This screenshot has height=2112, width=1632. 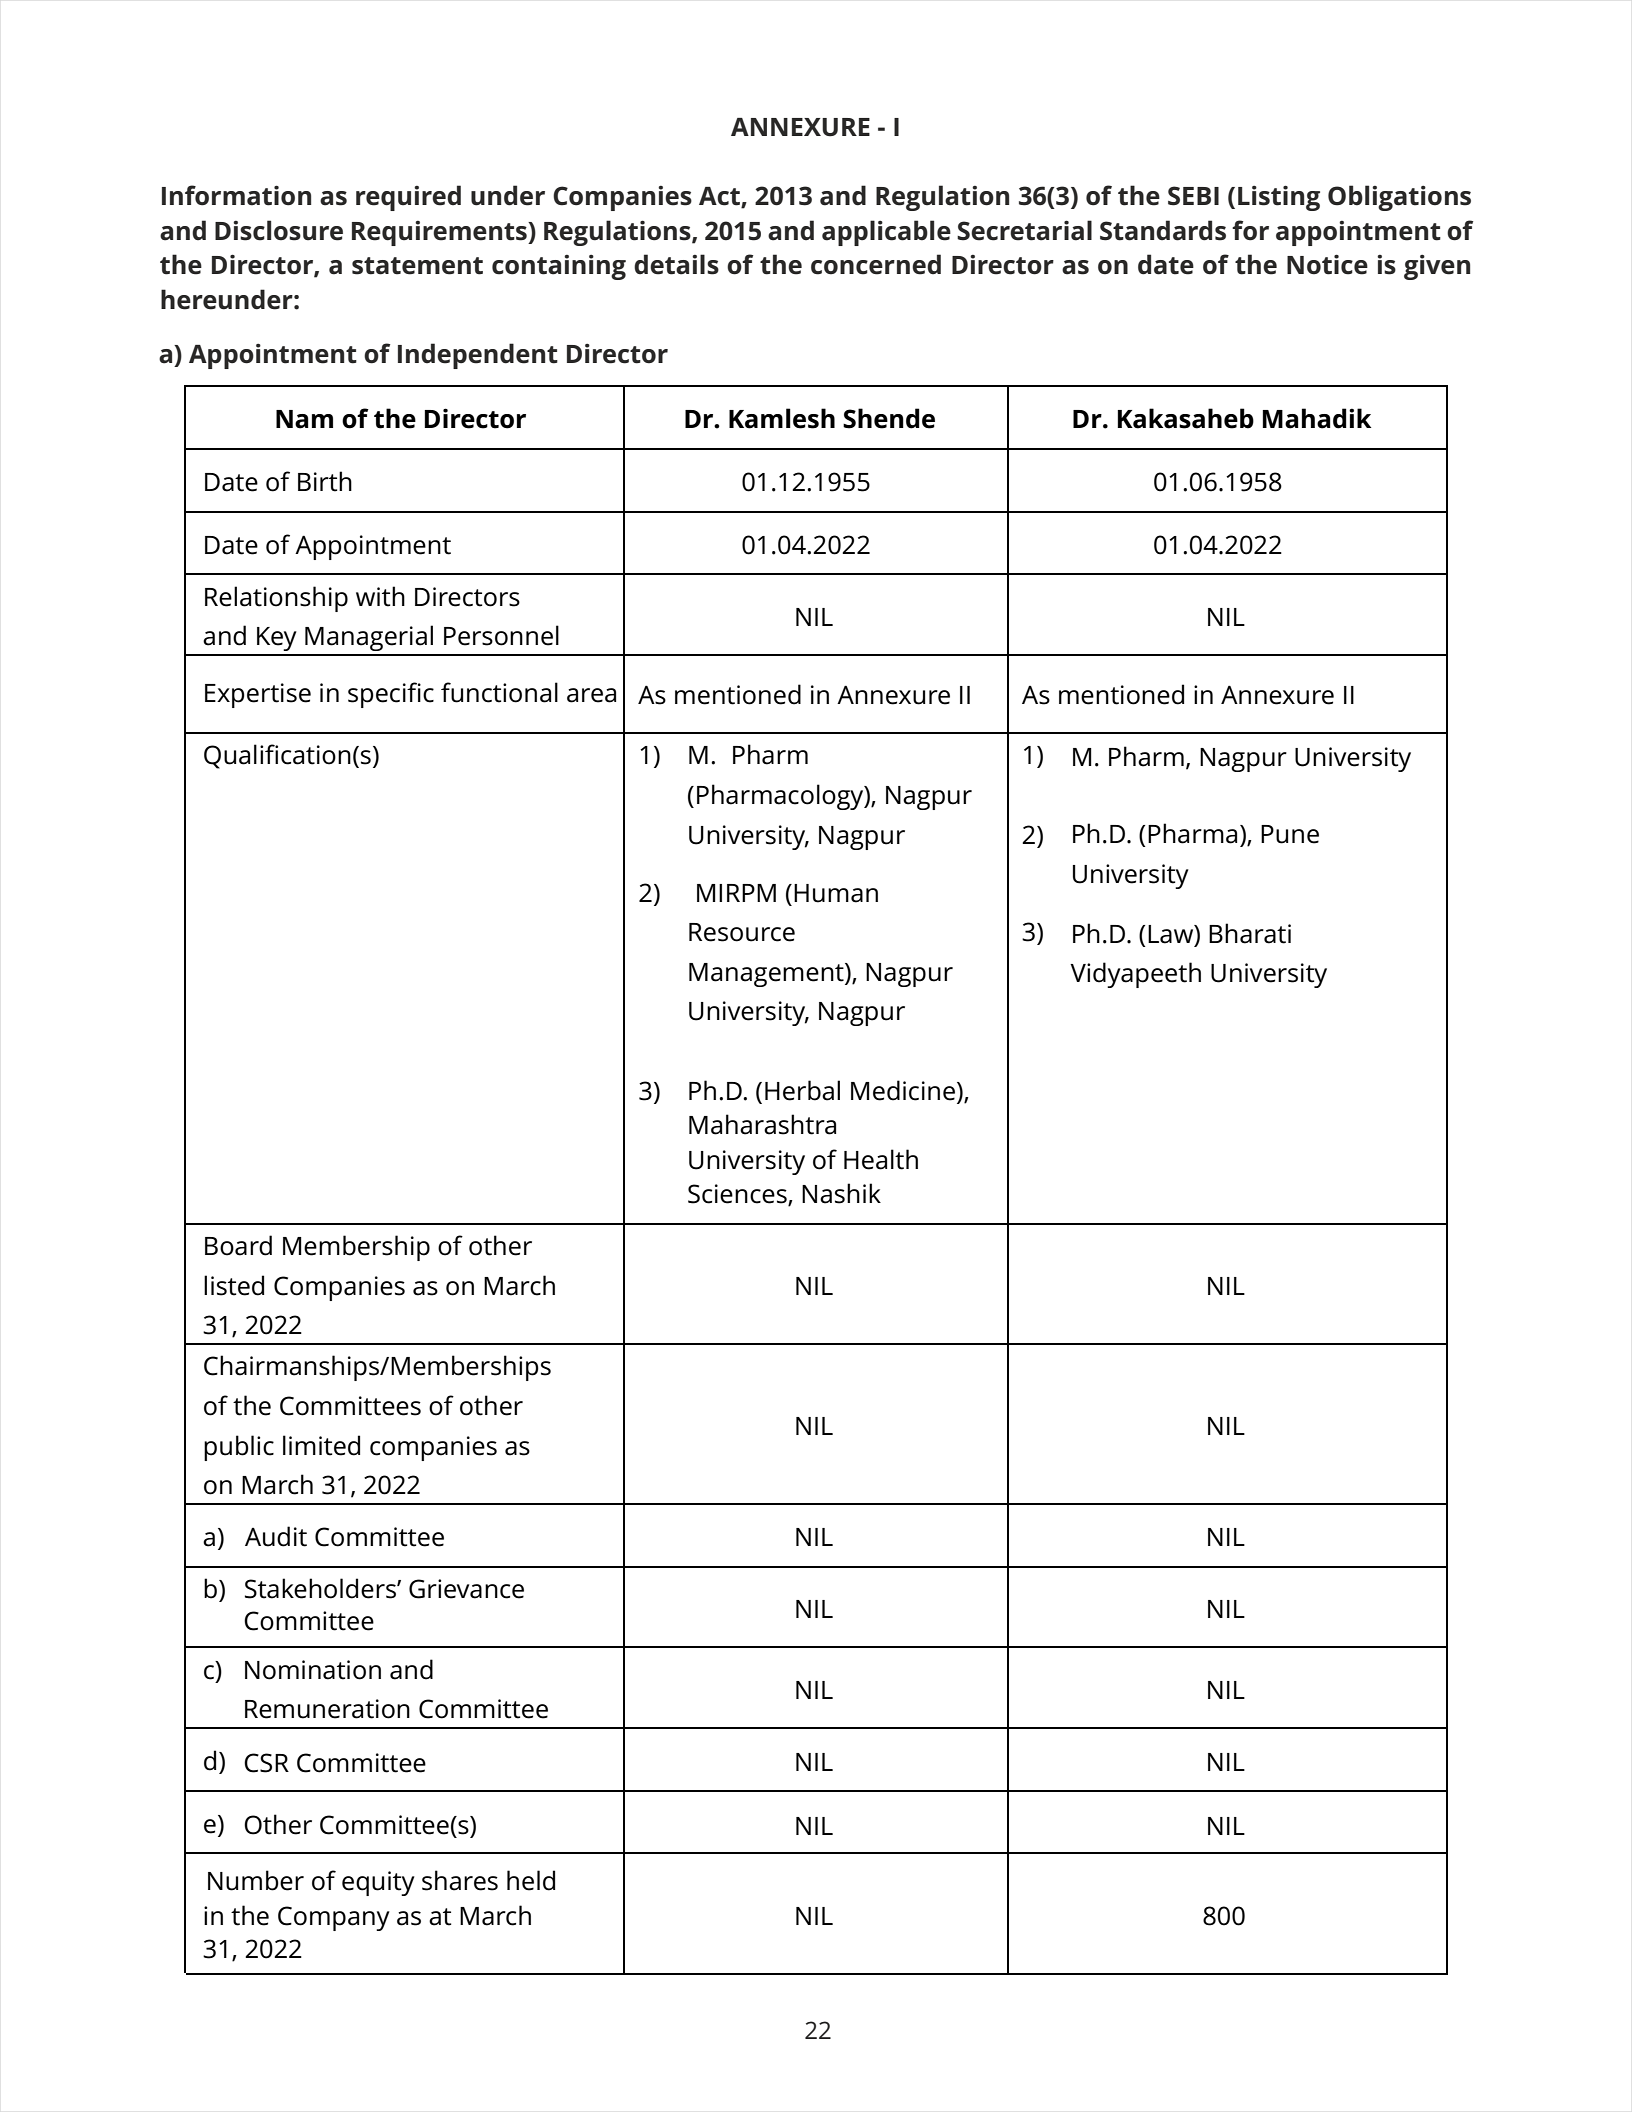 What do you see at coordinates (238, 1245) in the screenshot?
I see `Board` at bounding box center [238, 1245].
